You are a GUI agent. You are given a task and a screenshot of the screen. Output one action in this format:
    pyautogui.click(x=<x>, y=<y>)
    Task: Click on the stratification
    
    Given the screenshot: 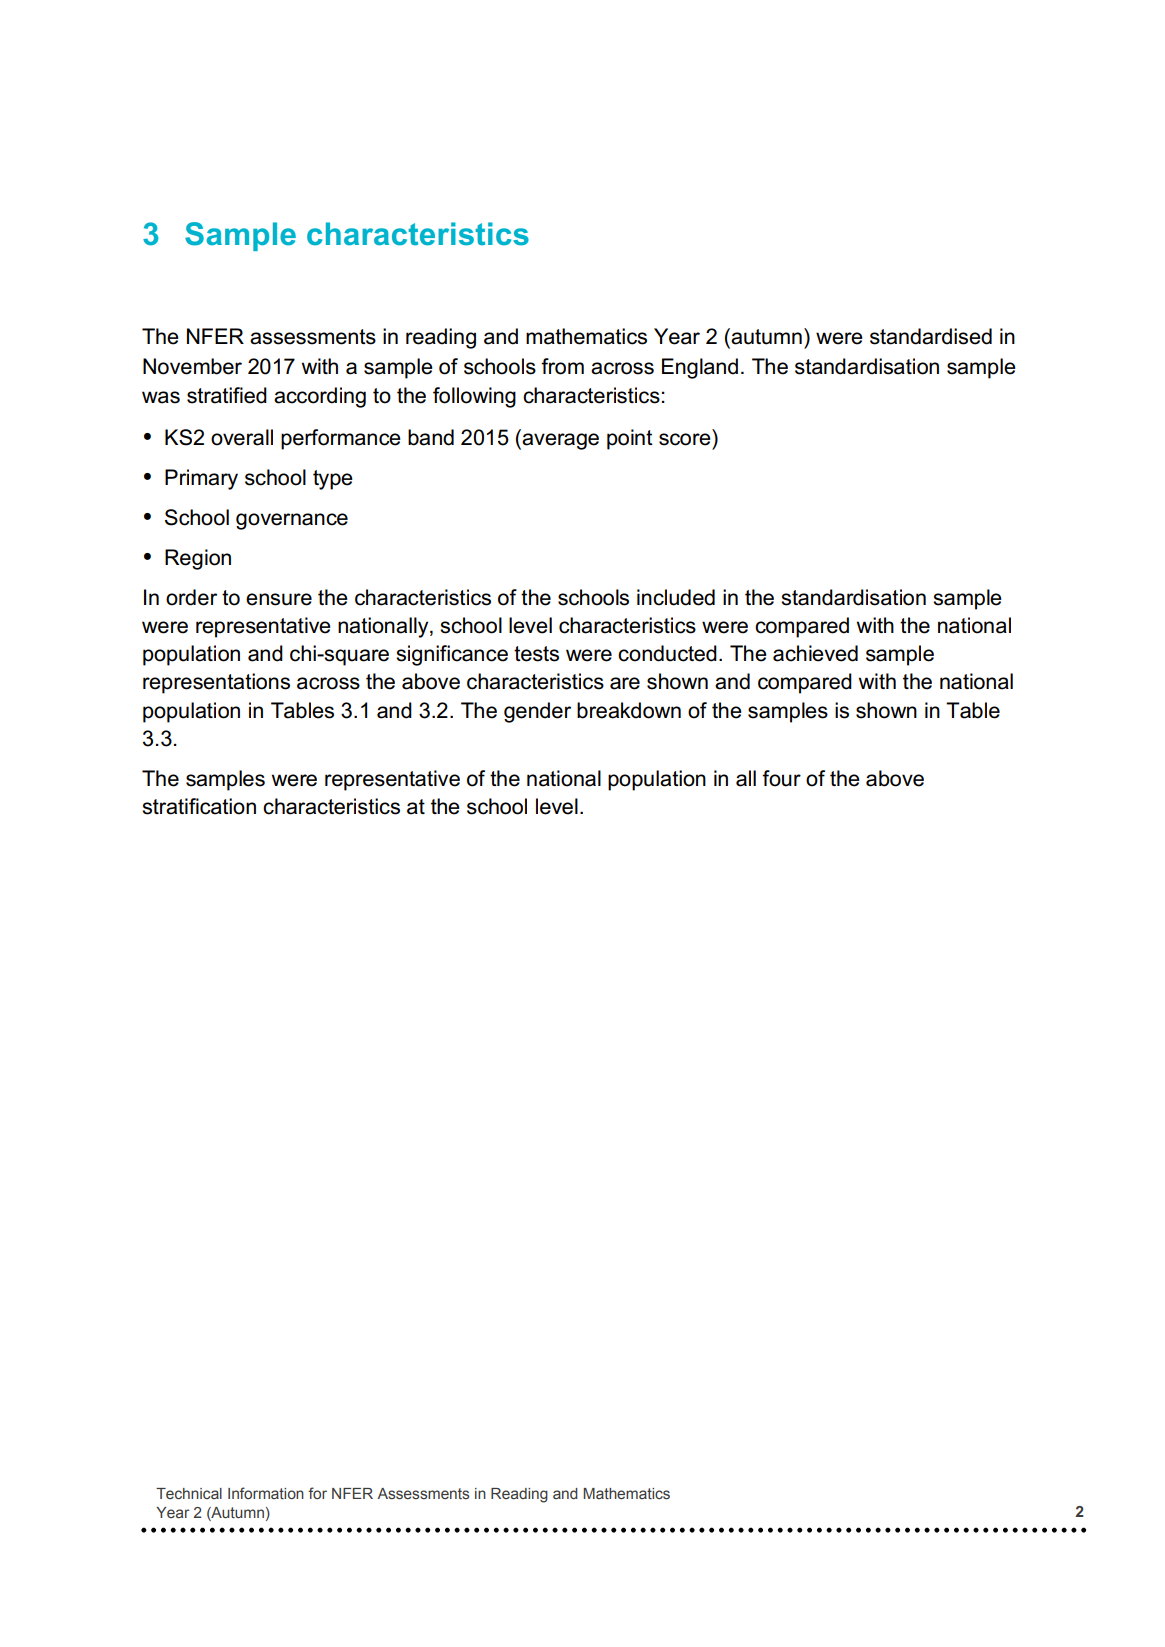 What is the action you would take?
    pyautogui.click(x=199, y=806)
